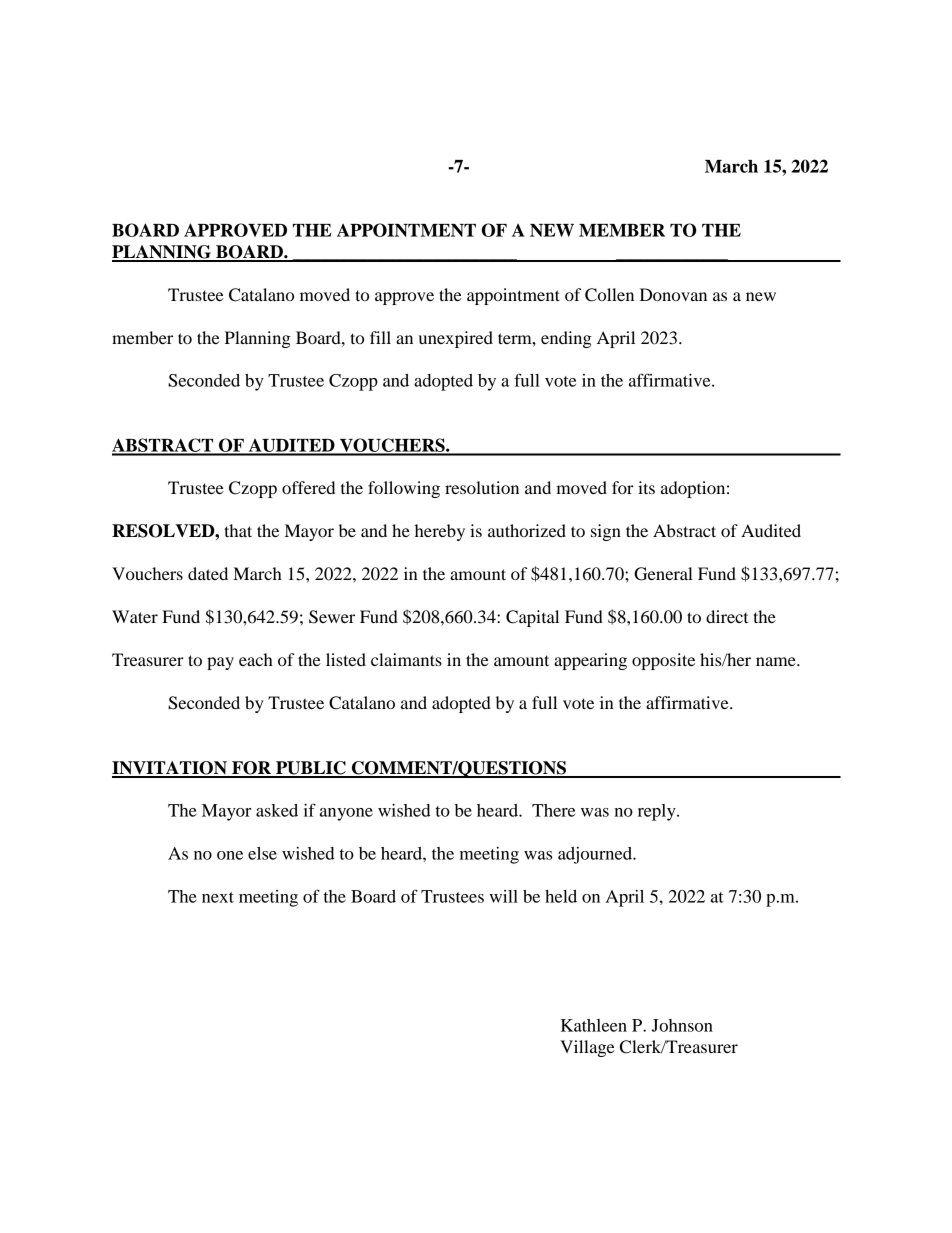  Describe the element at coordinates (587, 1048) in the page. I see `Village` at that location.
